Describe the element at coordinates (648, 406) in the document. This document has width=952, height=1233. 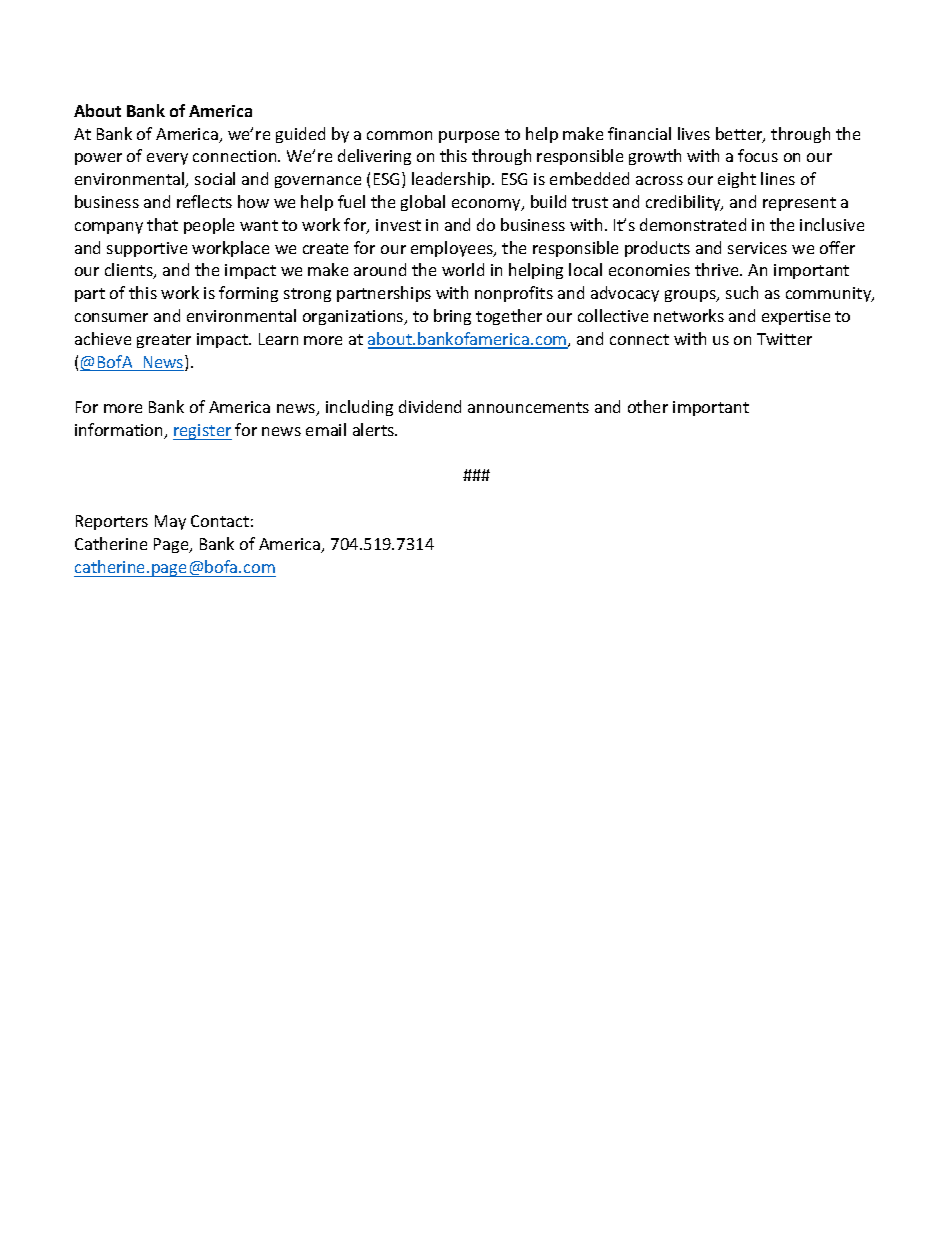
I see `other` at that location.
